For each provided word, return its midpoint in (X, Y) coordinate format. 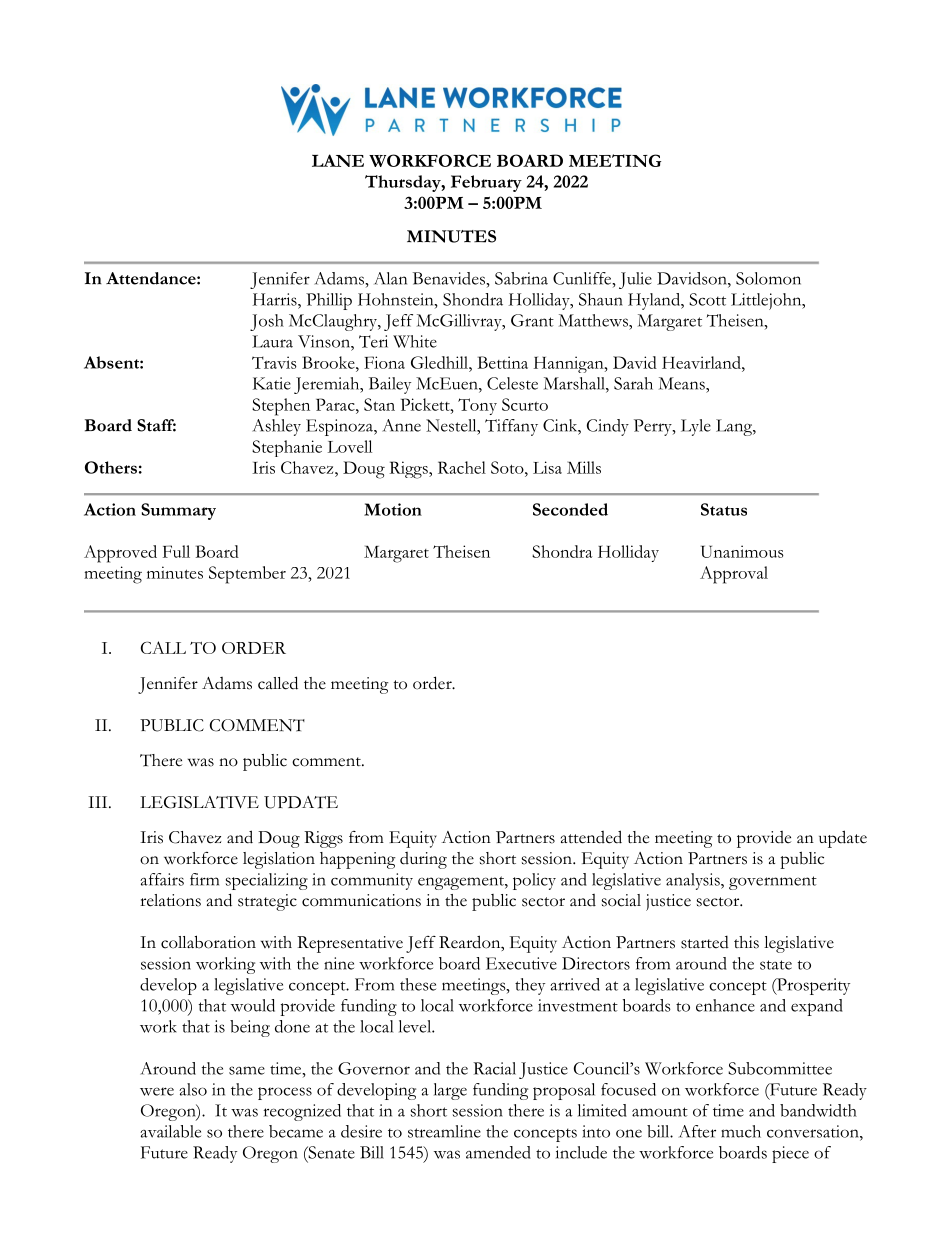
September (247, 575)
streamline (444, 1131)
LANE (338, 160)
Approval (734, 575)
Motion (393, 509)
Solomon (768, 278)
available (170, 1131)
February (486, 183)
